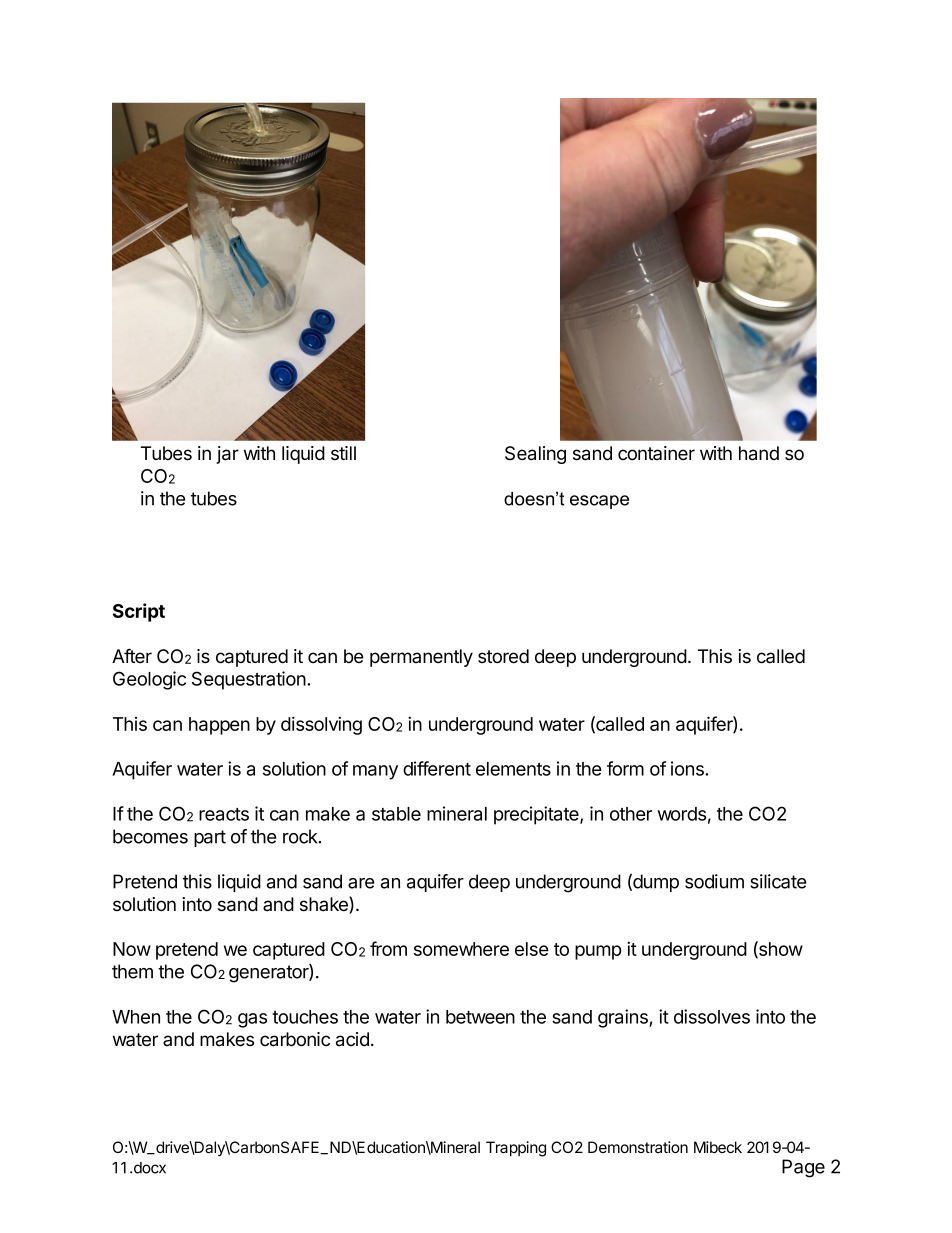 This page has width=952, height=1233. I want to click on between, so click(480, 1017).
